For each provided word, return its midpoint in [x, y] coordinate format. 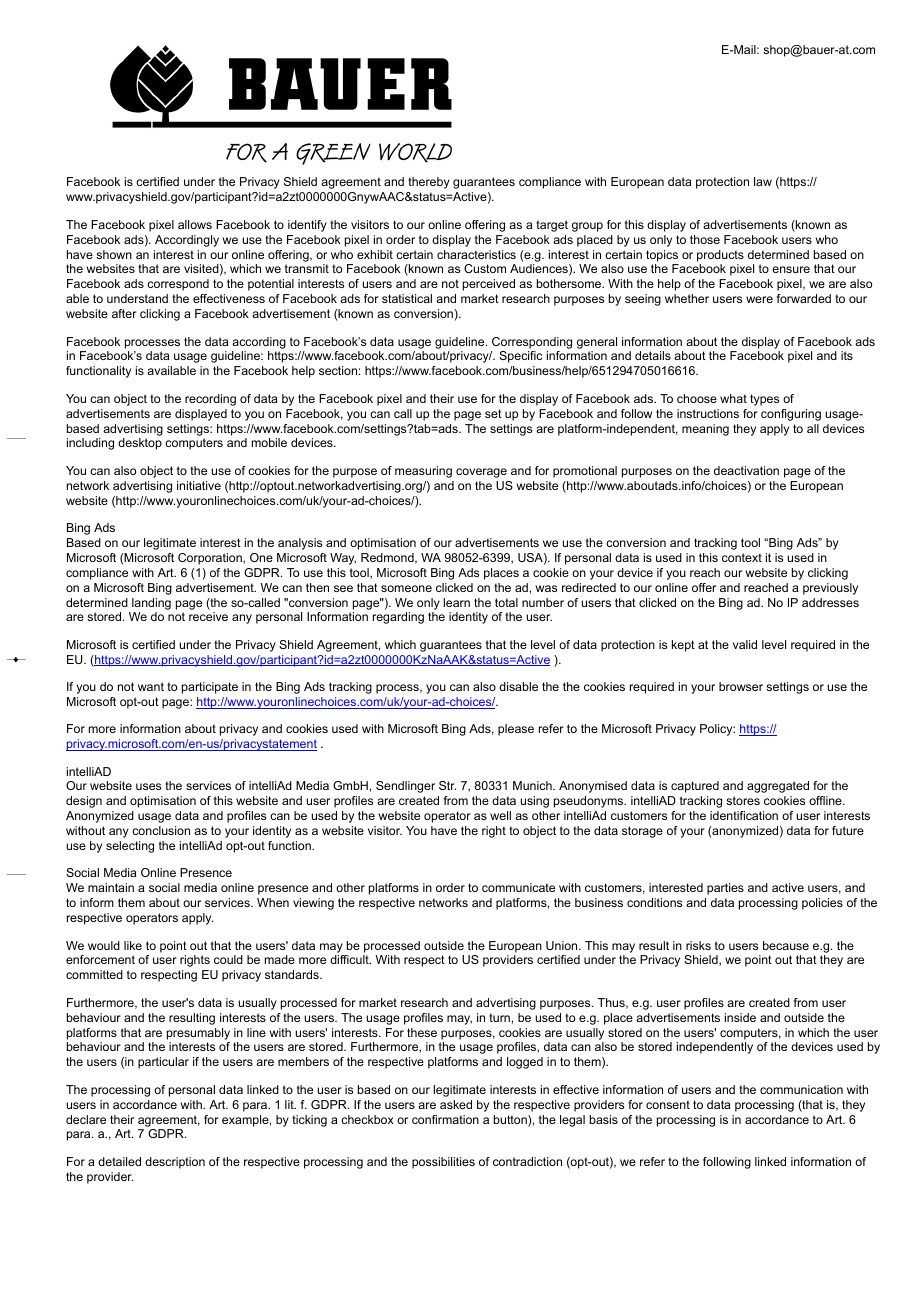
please [516, 730]
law [763, 181]
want [151, 686]
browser [741, 686]
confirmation [445, 1119]
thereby [429, 183]
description [175, 1163]
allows [195, 224]
